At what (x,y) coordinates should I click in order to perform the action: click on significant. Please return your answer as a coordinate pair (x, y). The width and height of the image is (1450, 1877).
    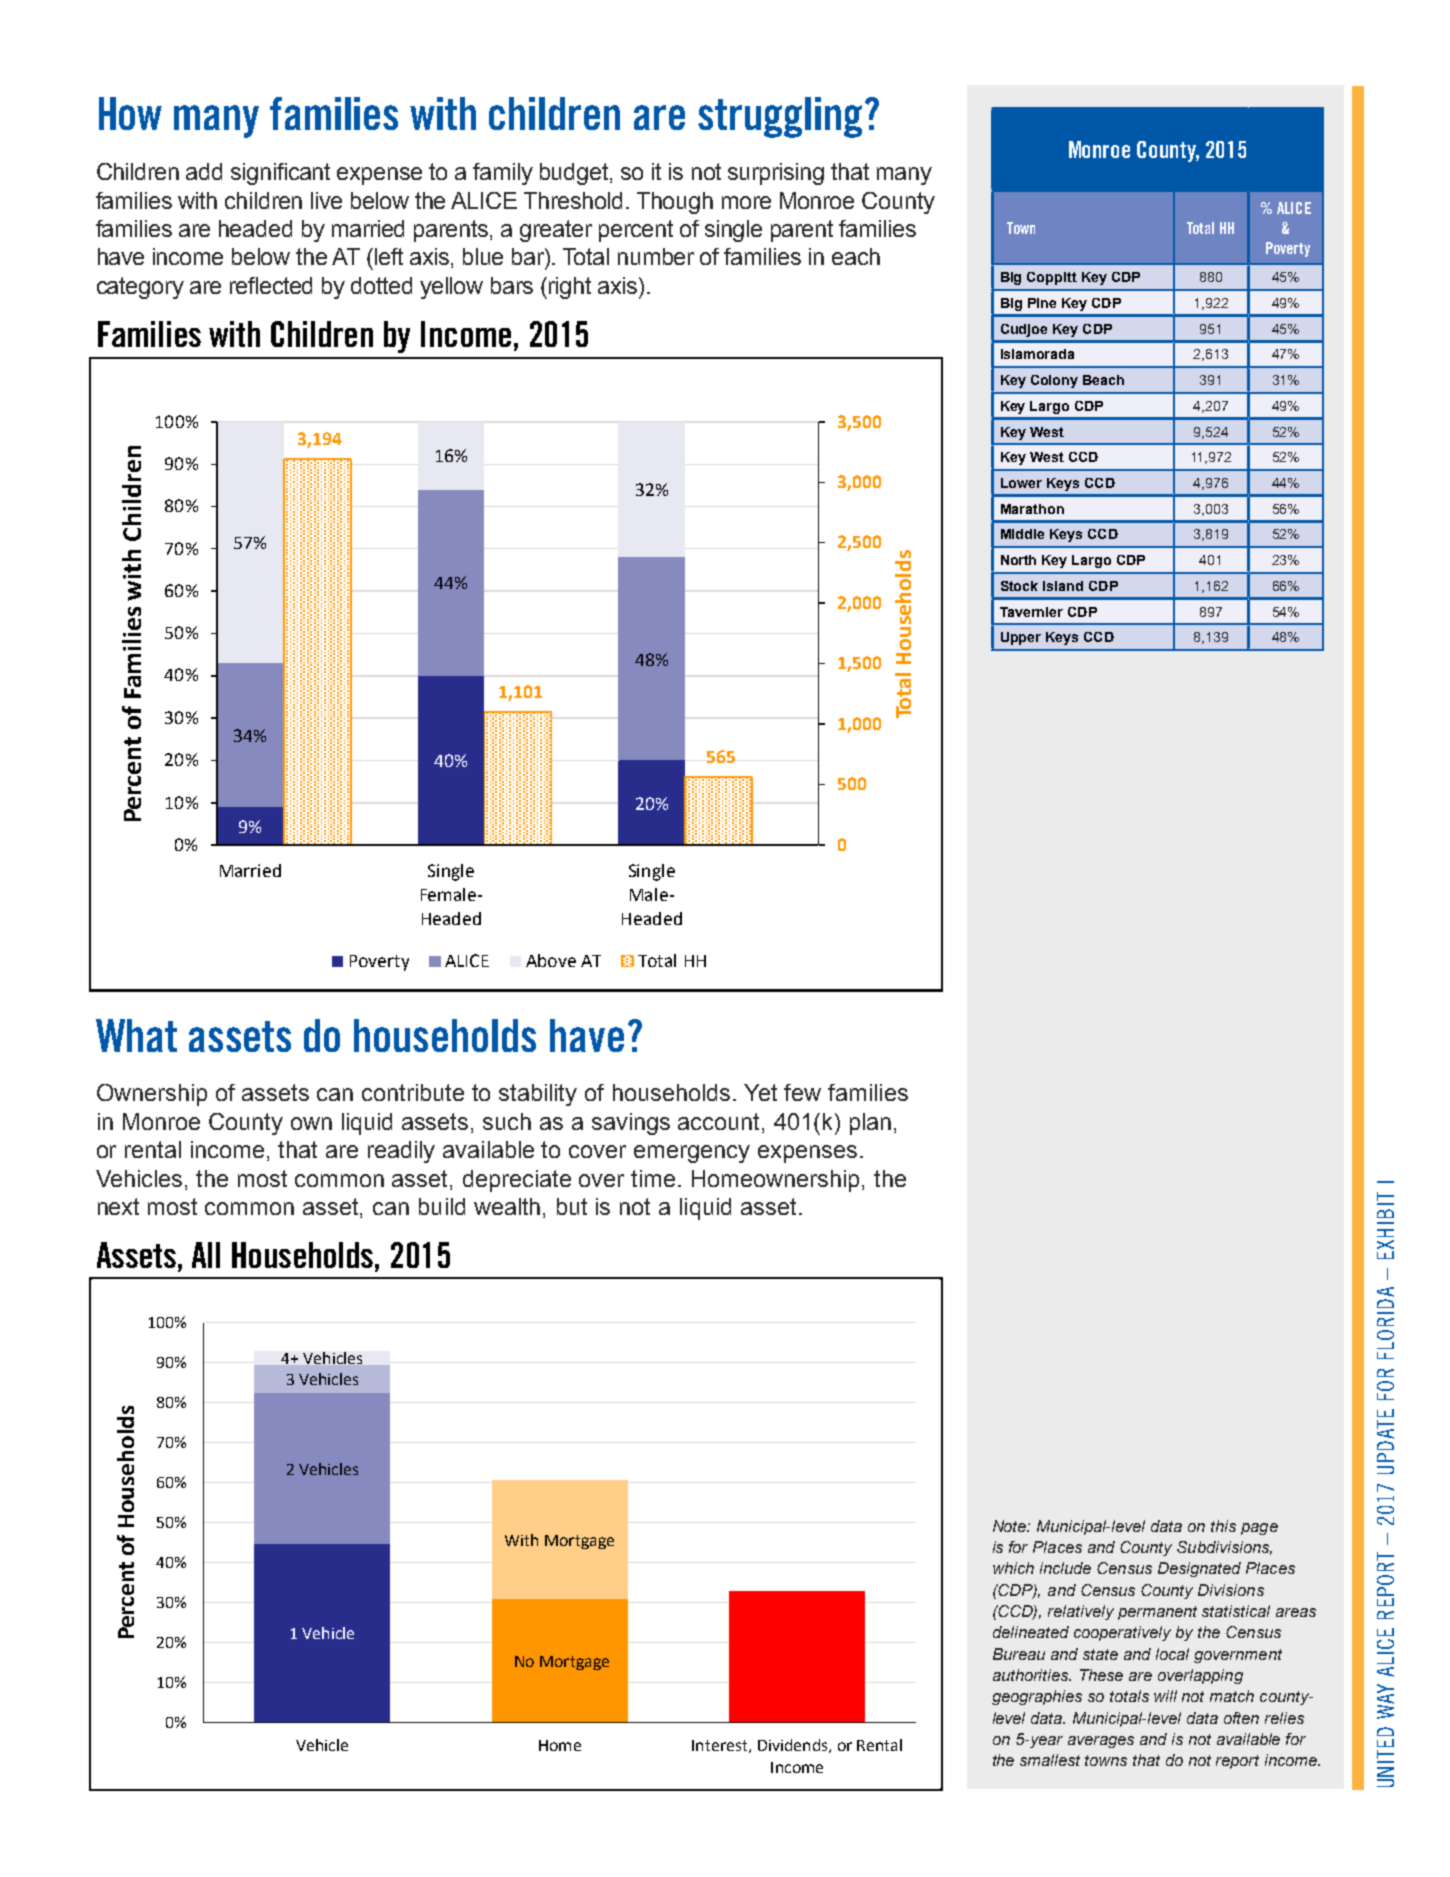
    Looking at the image, I should click on (280, 174).
